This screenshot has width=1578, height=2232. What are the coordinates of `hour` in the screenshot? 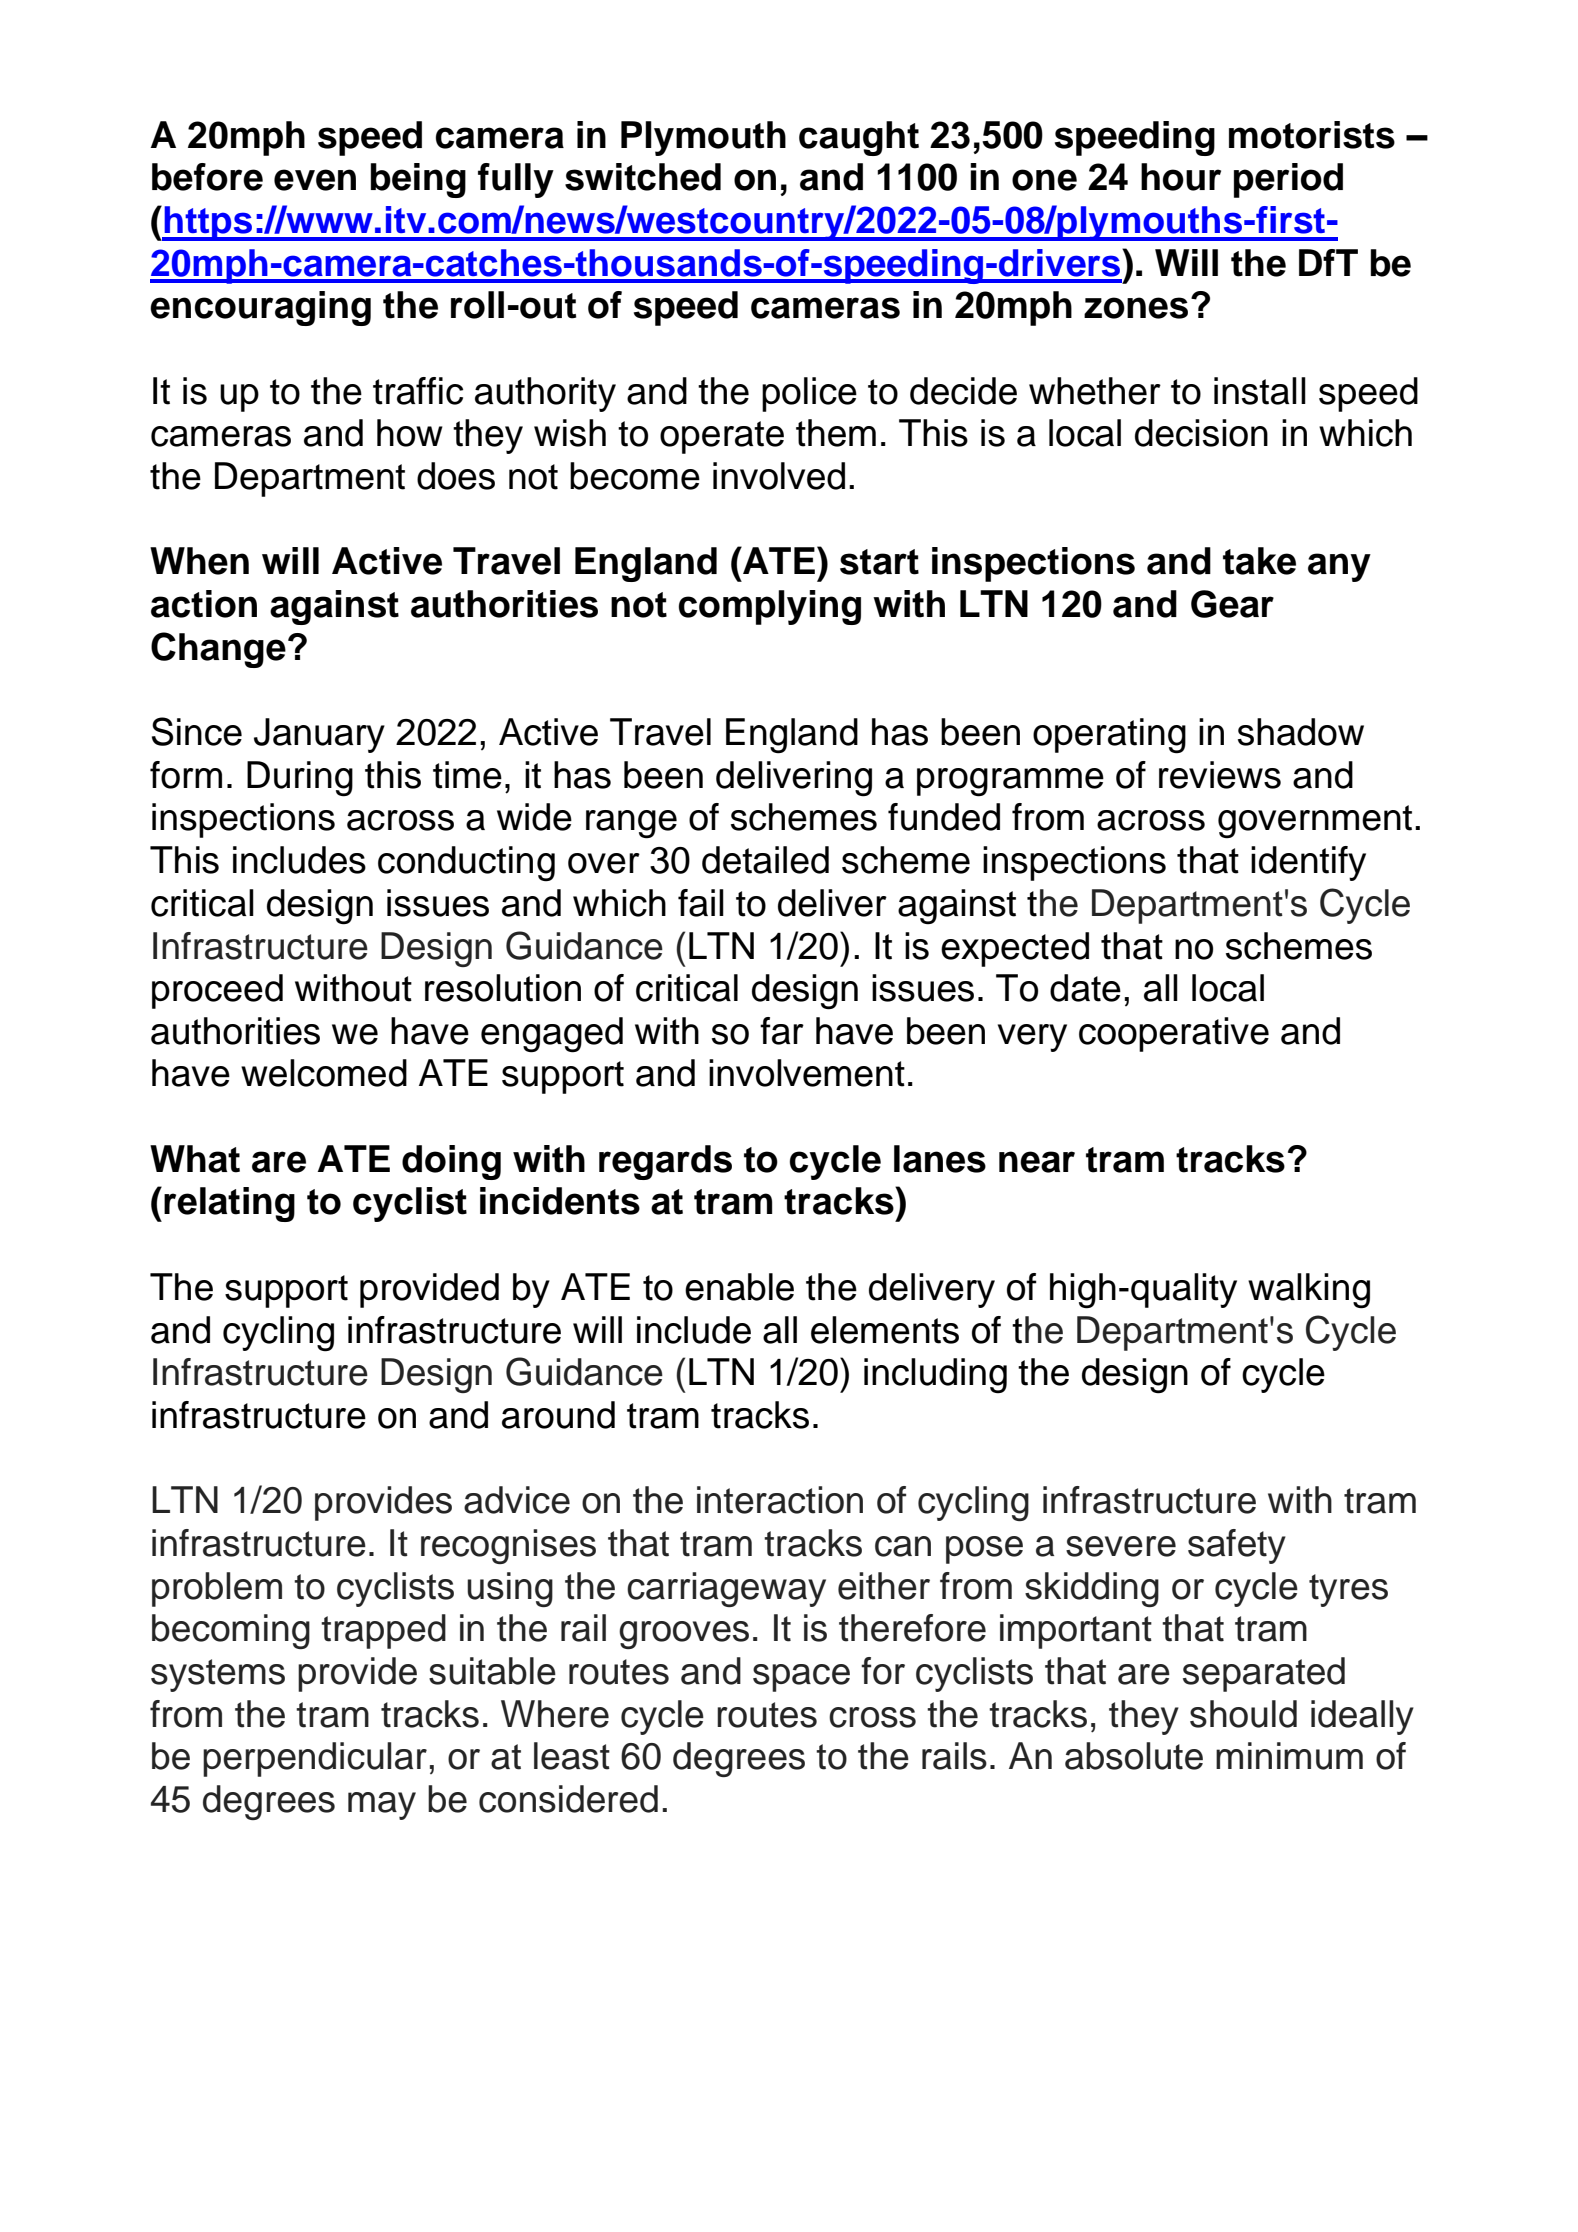 It's located at (1181, 177).
